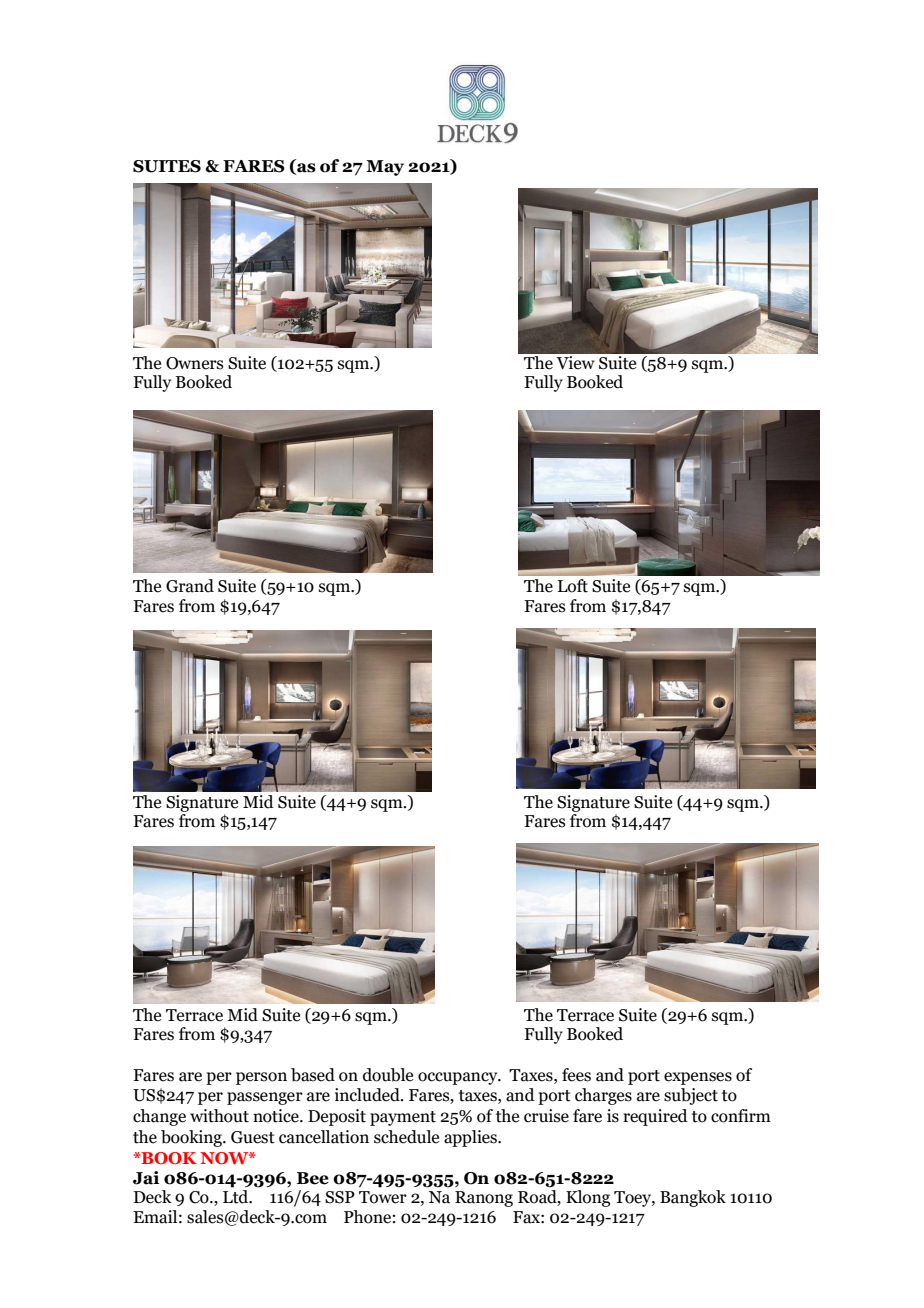 The width and height of the screenshot is (924, 1308). I want to click on double, so click(388, 1075).
